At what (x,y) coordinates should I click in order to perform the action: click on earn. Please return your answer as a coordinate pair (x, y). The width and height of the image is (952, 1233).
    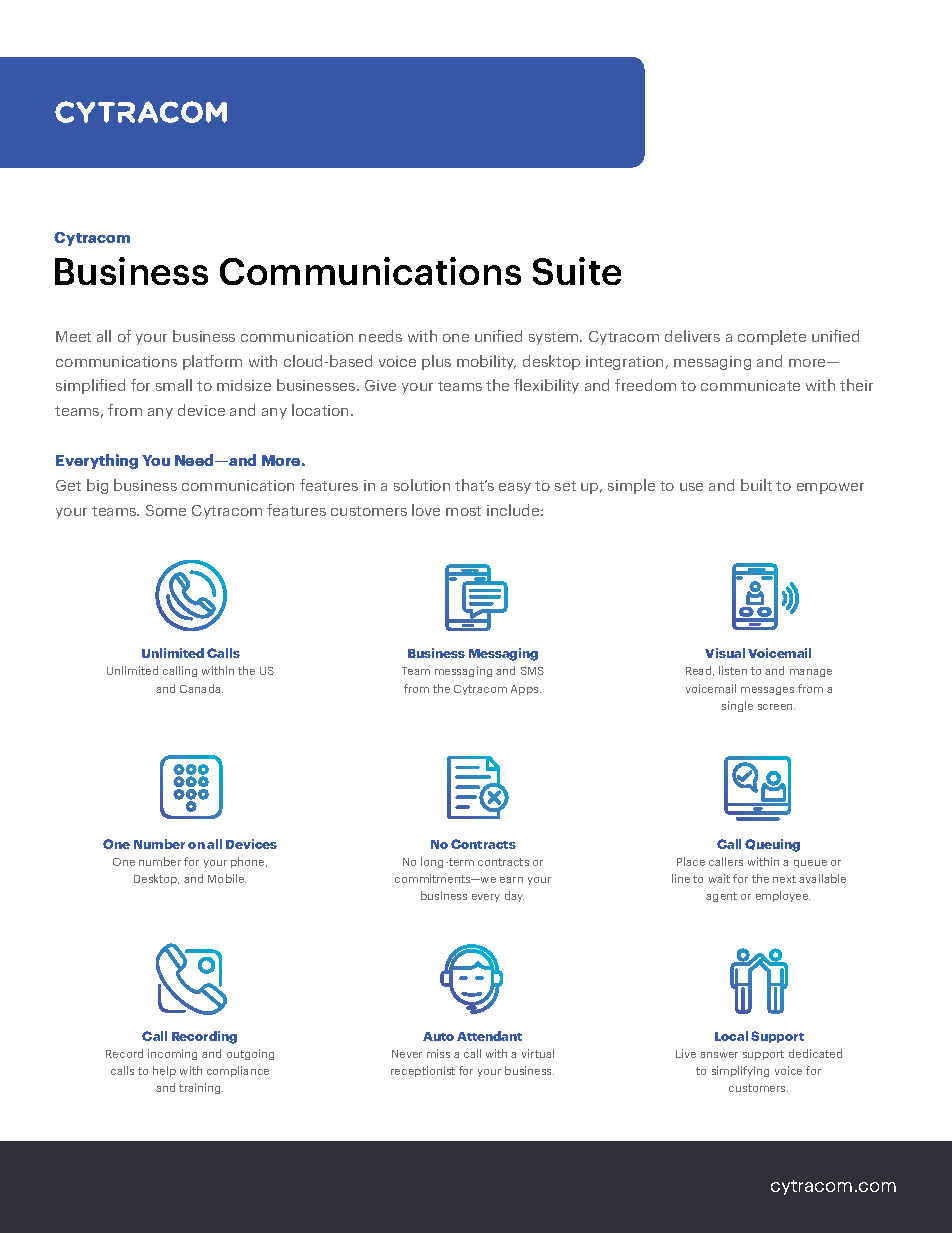
    Looking at the image, I should click on (511, 880).
